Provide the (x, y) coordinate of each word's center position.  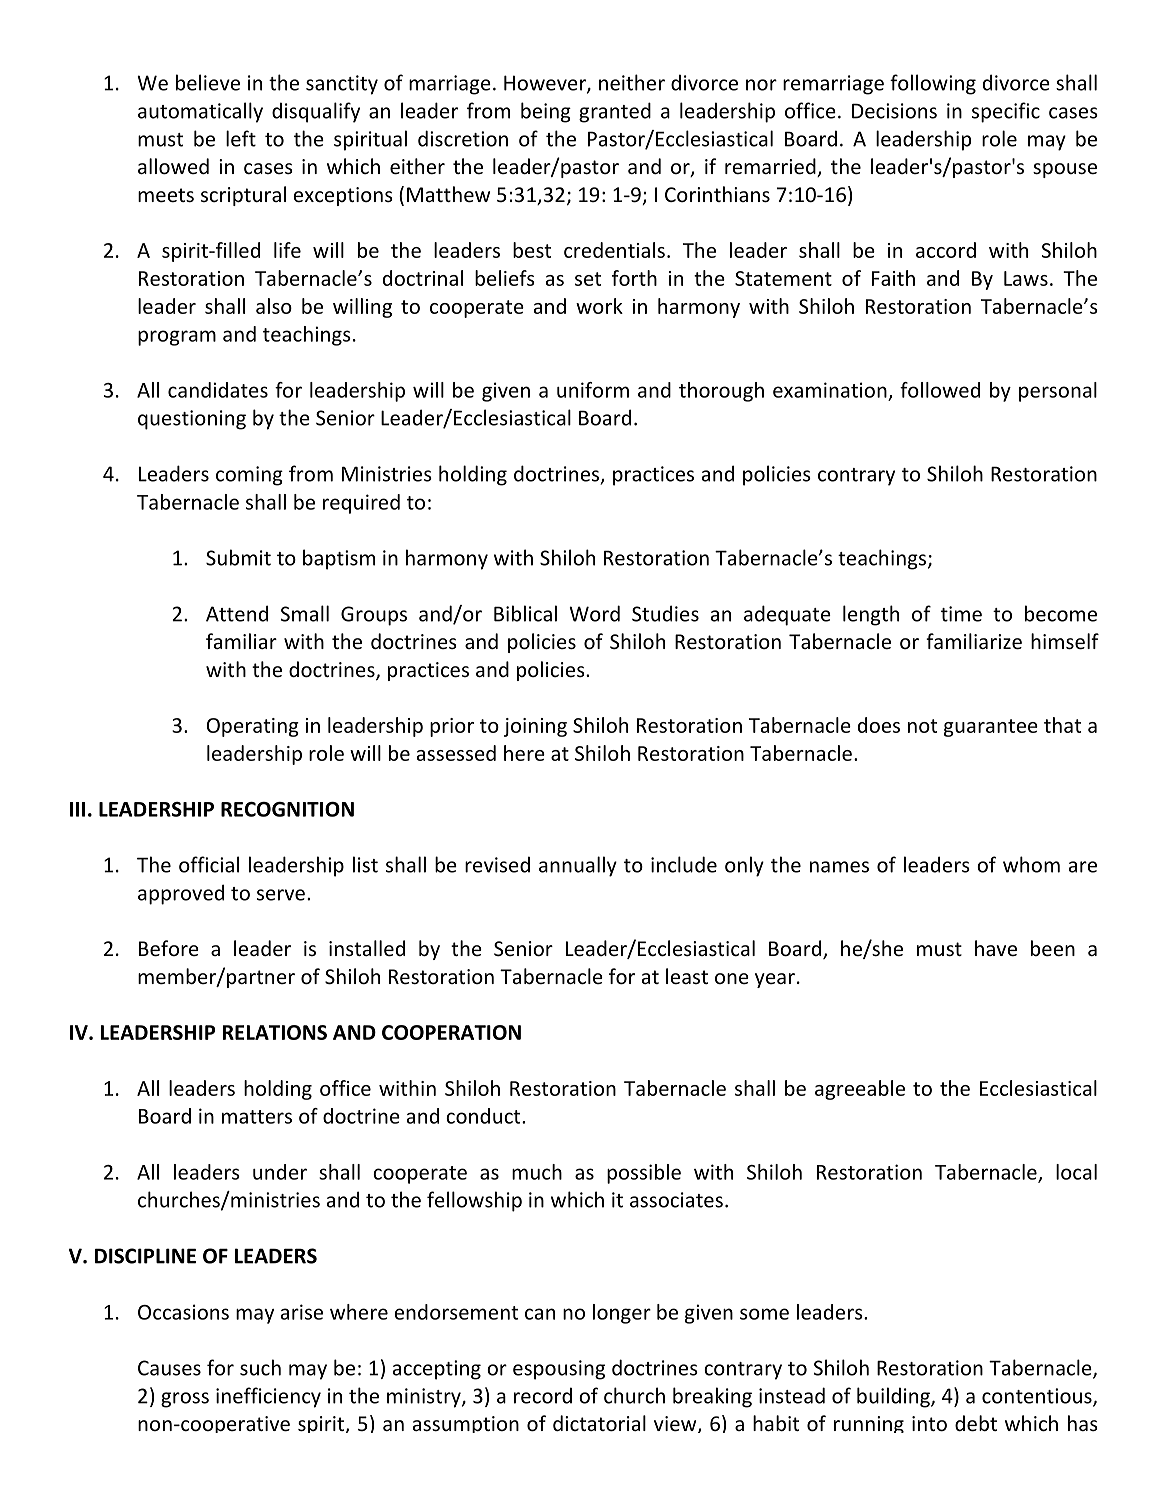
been (1053, 948)
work (599, 306)
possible (644, 1174)
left (241, 138)
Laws (1026, 278)
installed (367, 948)
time (961, 614)
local (1076, 1172)
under (280, 1172)
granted (615, 112)
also (274, 306)
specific (1006, 112)
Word (594, 613)
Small (305, 613)
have (996, 948)
